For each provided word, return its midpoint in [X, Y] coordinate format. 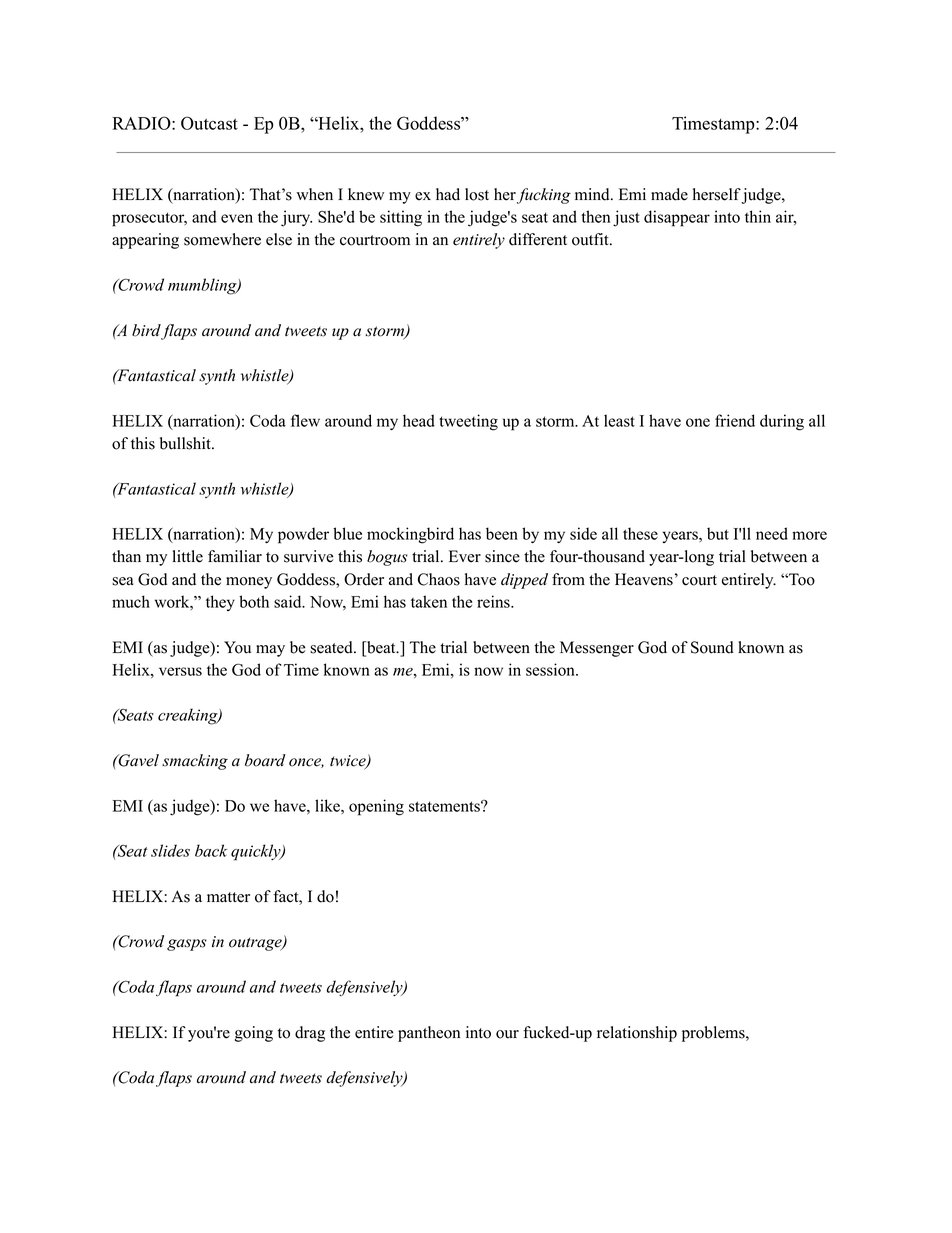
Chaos [439, 579]
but [718, 533]
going [254, 1034]
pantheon [429, 1034]
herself [717, 195]
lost [477, 194]
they [220, 603]
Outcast [209, 123]
